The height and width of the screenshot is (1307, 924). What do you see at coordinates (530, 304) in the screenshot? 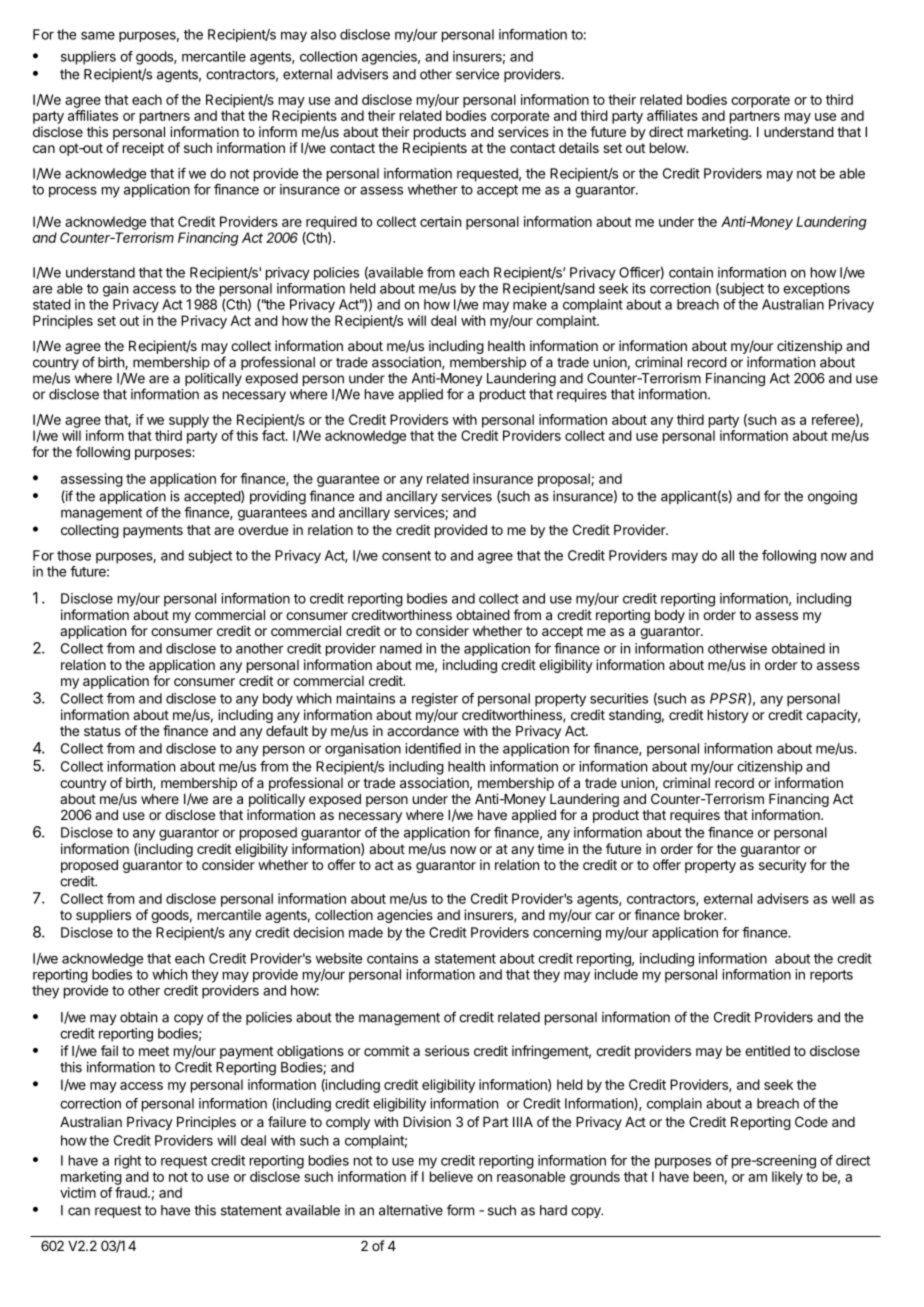
I see `make` at bounding box center [530, 304].
